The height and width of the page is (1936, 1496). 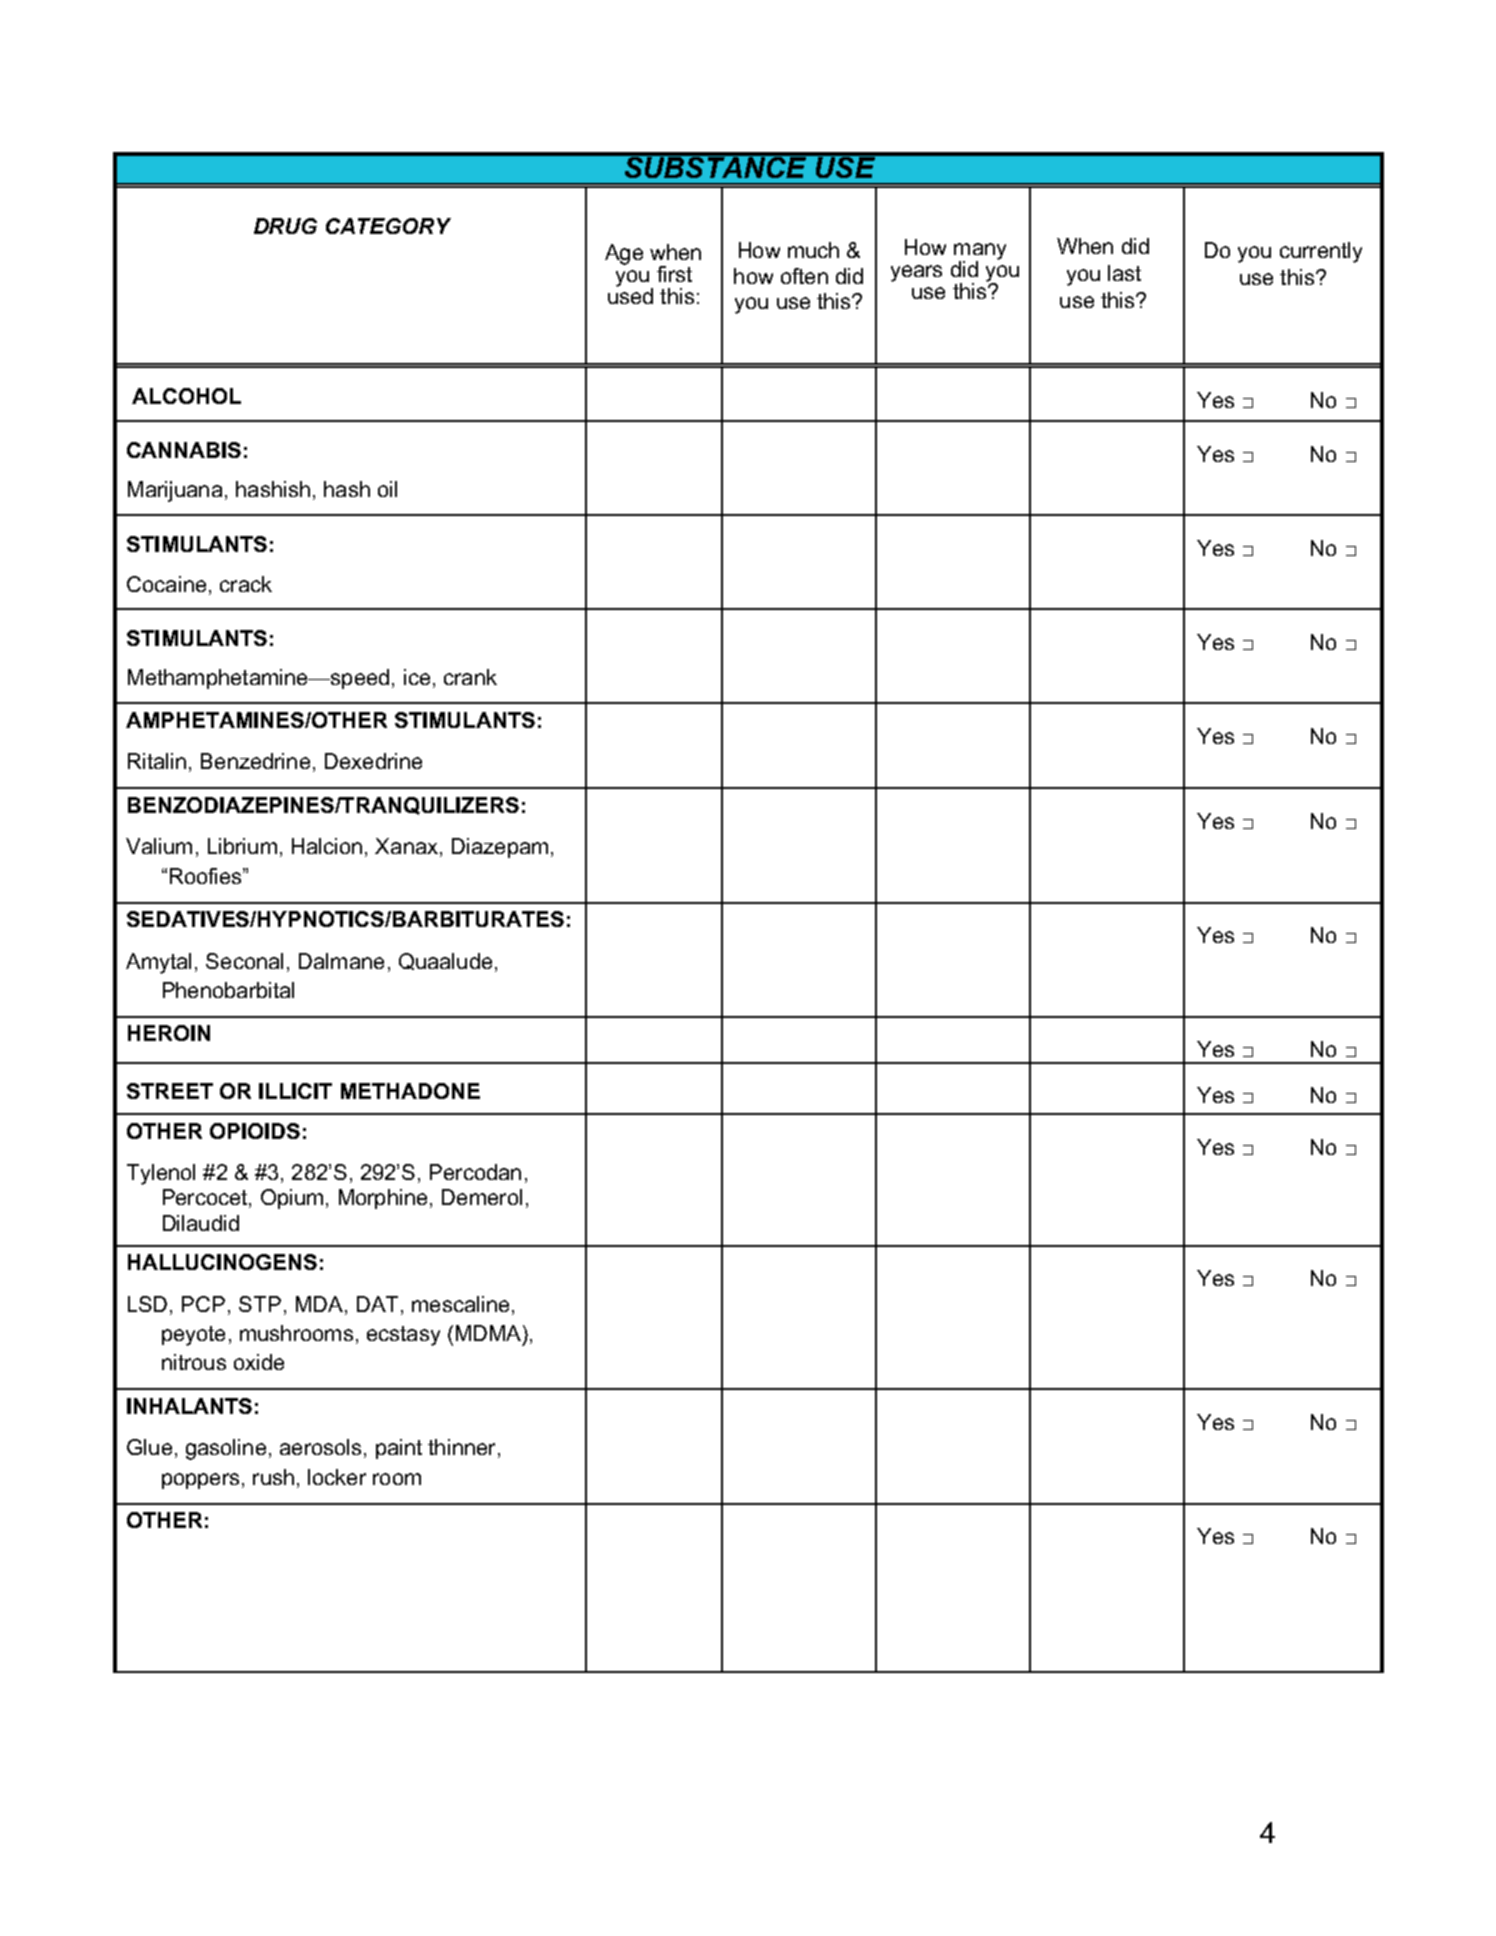 What do you see at coordinates (445, 961) in the page?
I see `Quaalude` at bounding box center [445, 961].
